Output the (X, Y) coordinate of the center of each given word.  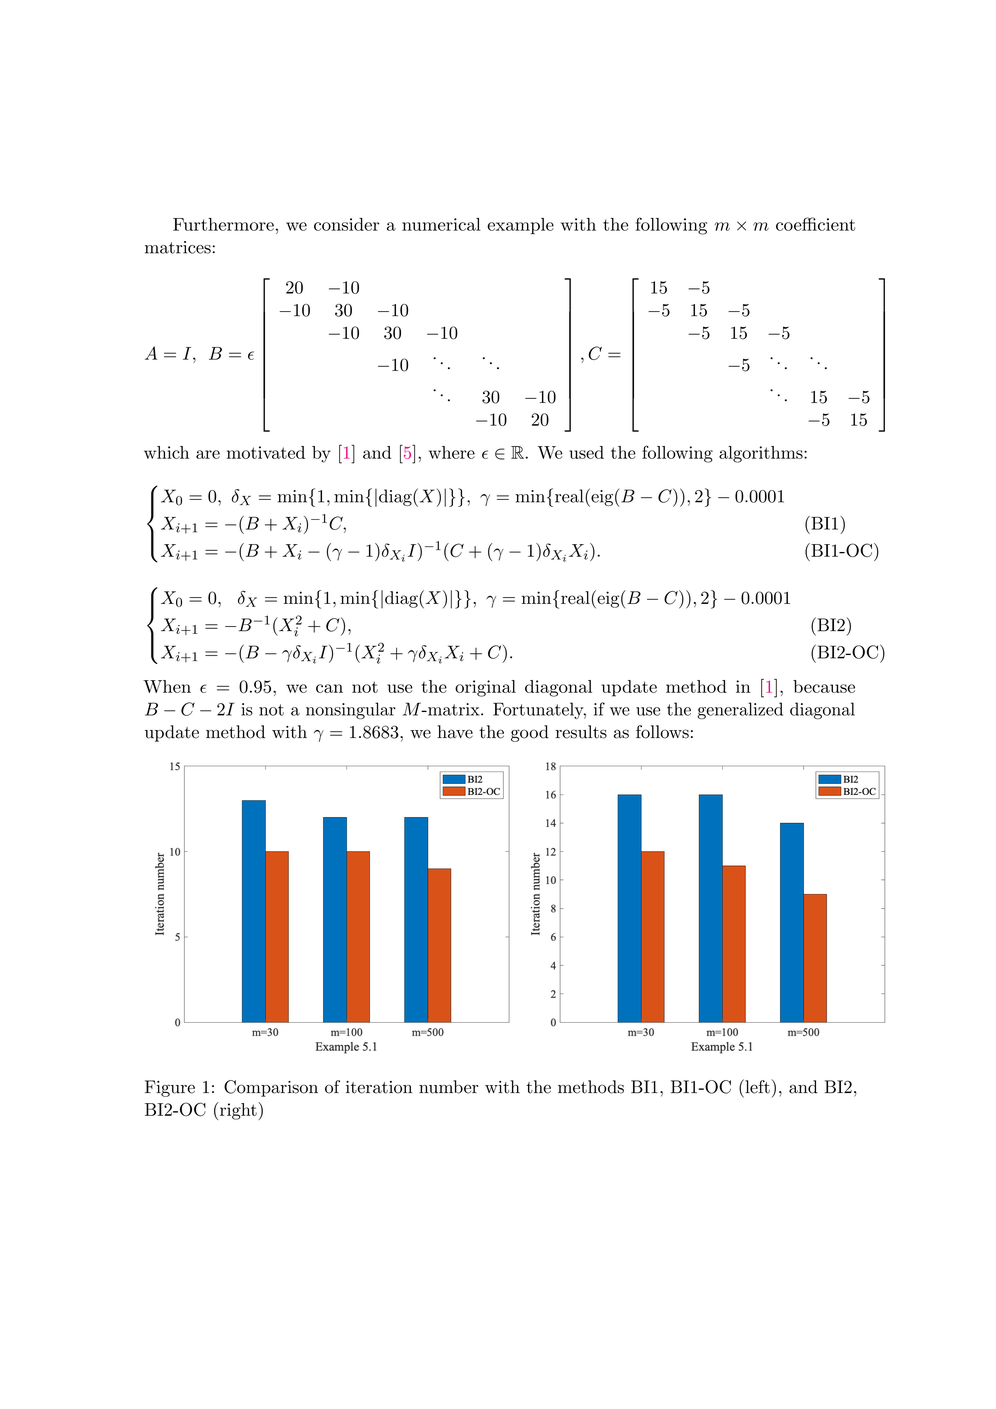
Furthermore (223, 224)
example (520, 226)
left (756, 1086)
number (448, 1087)
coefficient (815, 224)
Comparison (271, 1088)
